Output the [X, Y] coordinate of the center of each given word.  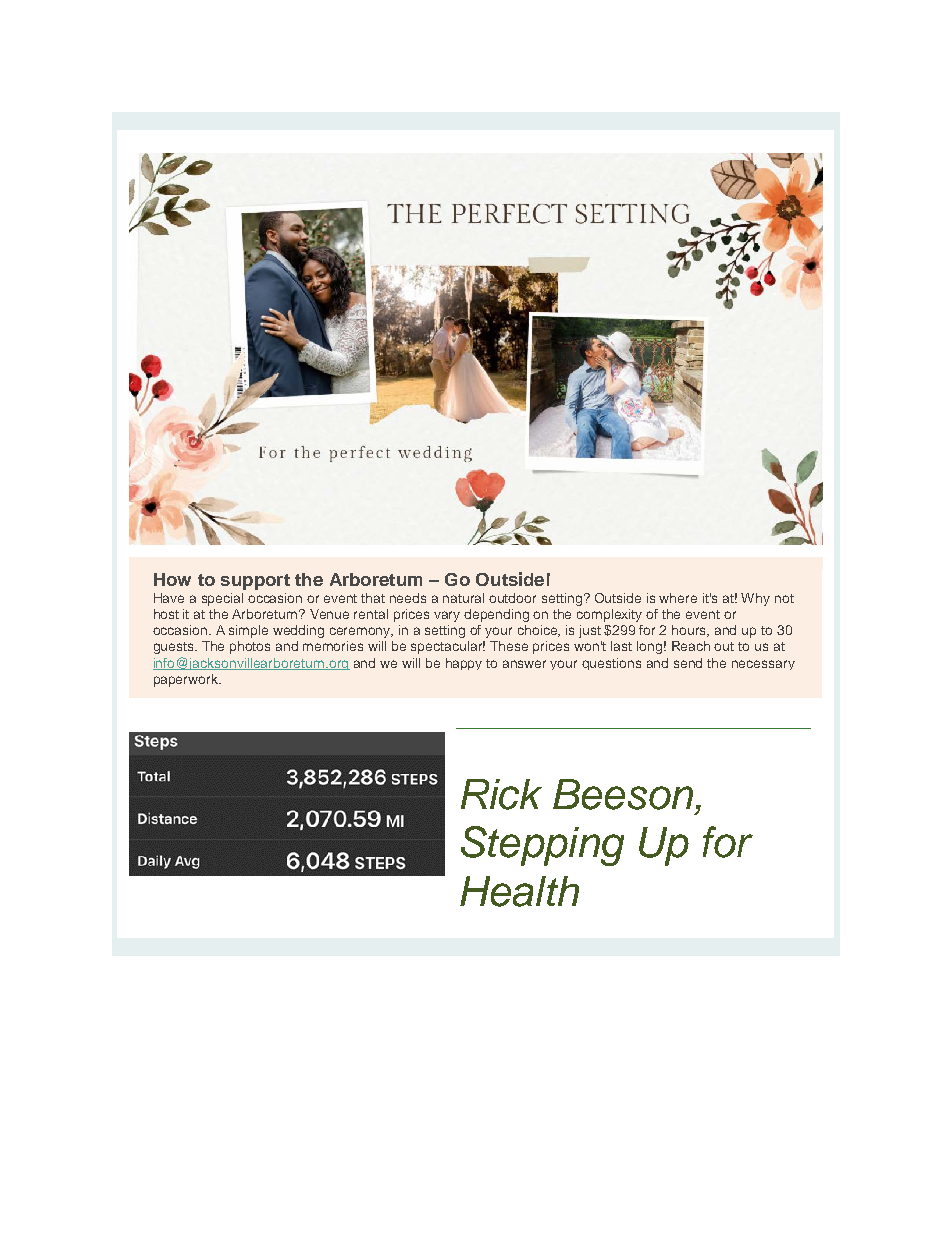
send [688, 663]
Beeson [623, 794]
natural [463, 598]
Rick [501, 794]
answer [524, 664]
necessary [763, 665]
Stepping [542, 846]
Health [519, 891]
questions [611, 664]
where [678, 598]
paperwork [187, 680]
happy [464, 664]
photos [250, 647]
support [255, 582]
